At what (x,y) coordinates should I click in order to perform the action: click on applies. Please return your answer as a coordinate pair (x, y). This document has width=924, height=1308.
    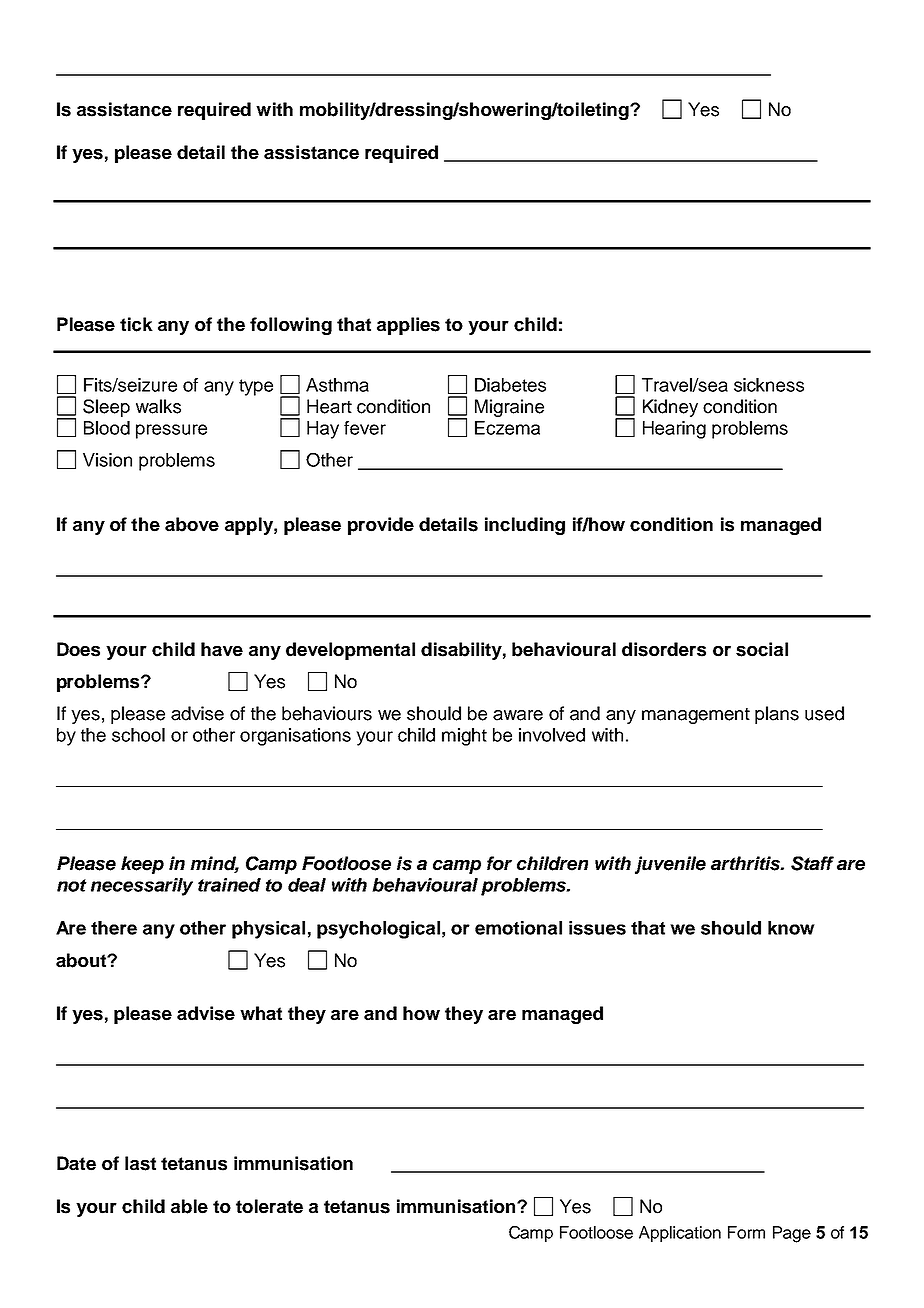
    Looking at the image, I should click on (408, 326).
